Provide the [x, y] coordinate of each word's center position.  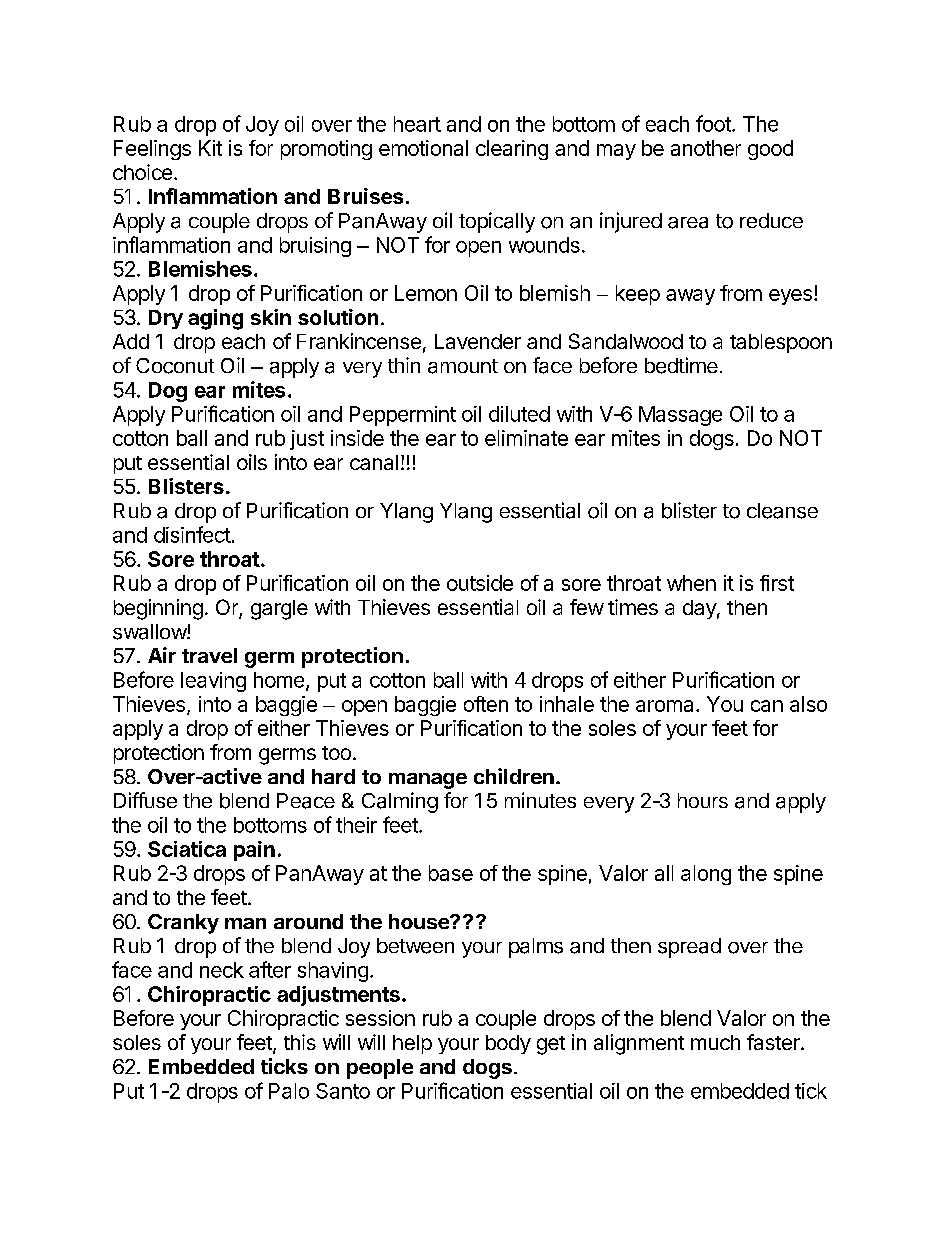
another [706, 148]
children [514, 776]
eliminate [526, 438]
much [715, 1042]
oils [252, 462]
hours [703, 800]
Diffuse [145, 800]
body [508, 1044]
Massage [680, 416]
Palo [289, 1091]
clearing [512, 150]
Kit [210, 148]
